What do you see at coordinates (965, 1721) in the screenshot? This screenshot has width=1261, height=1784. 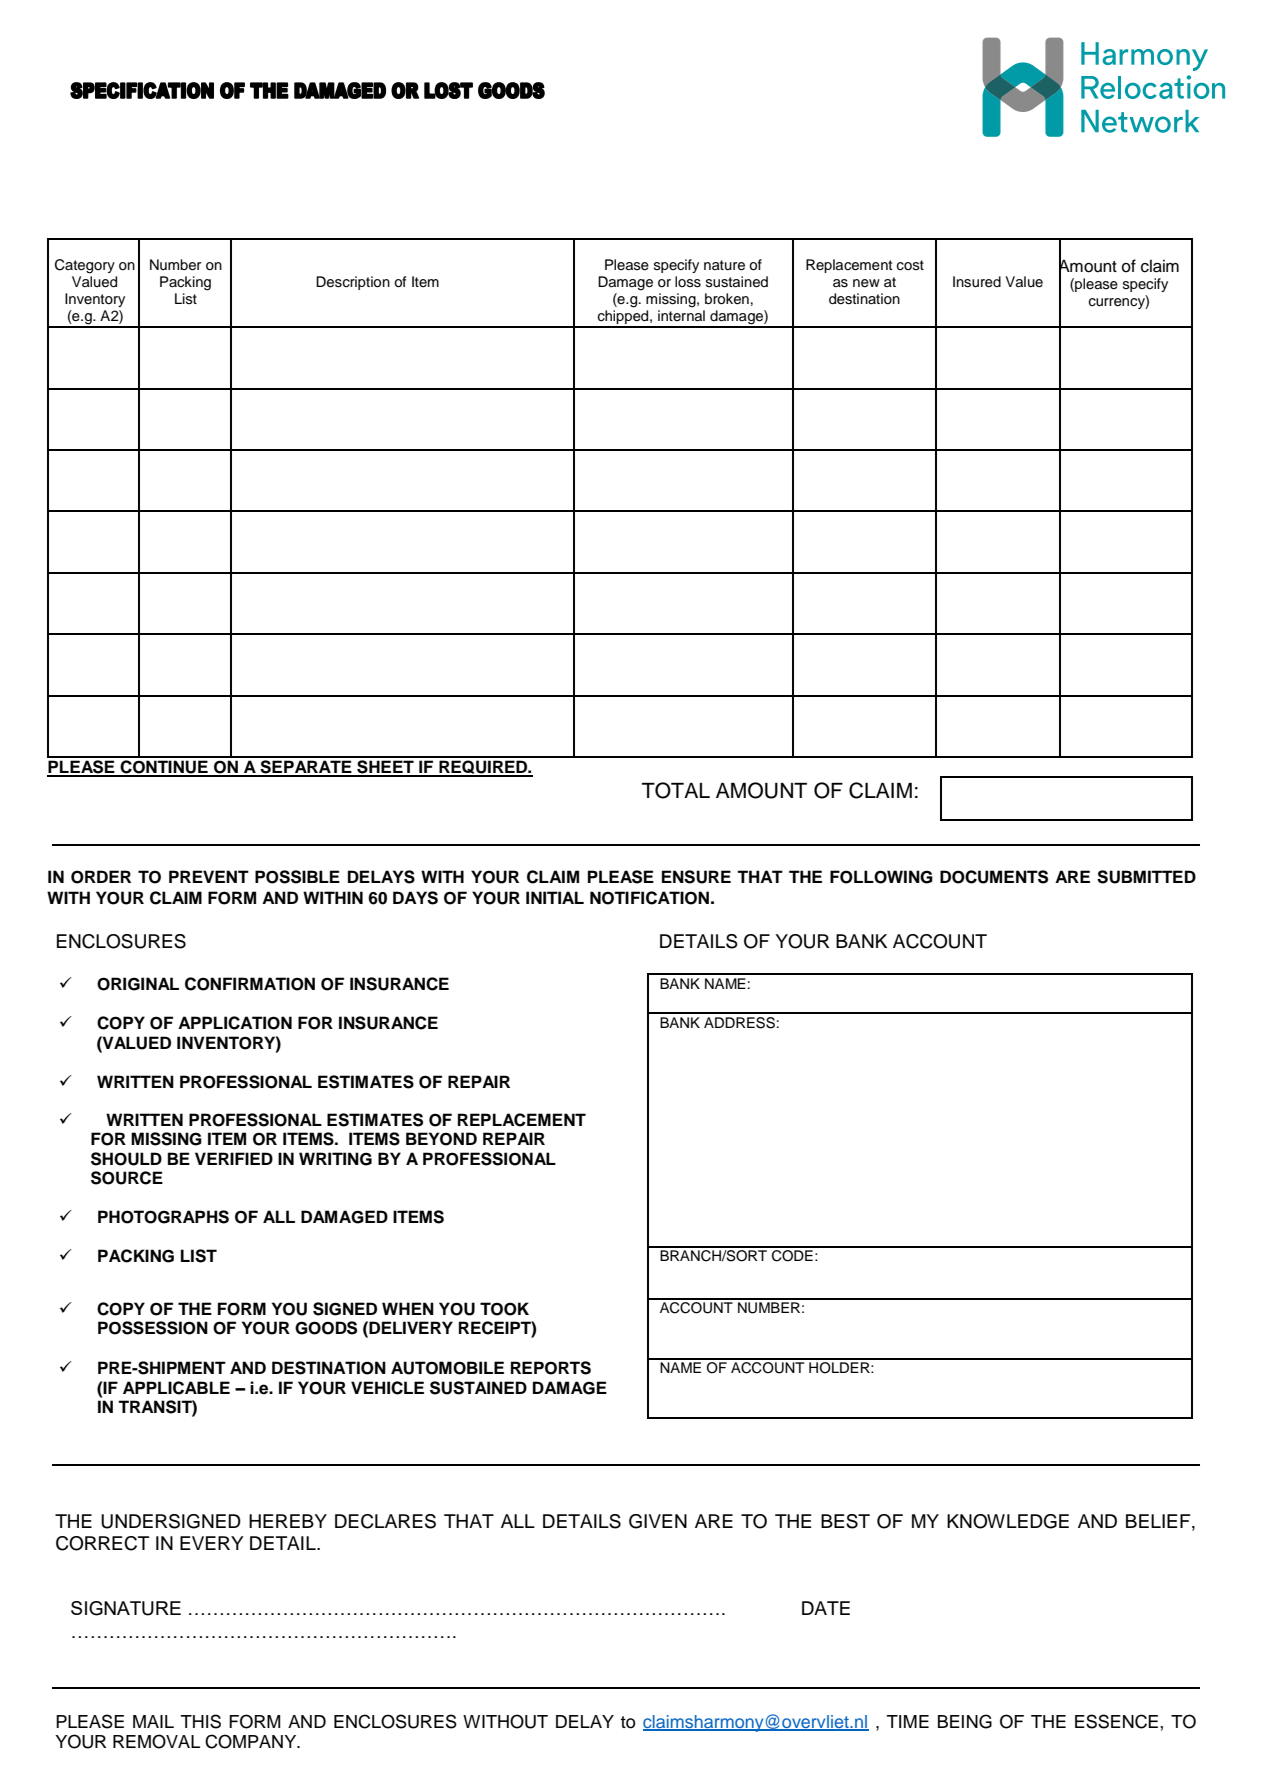 I see `BEING` at bounding box center [965, 1721].
